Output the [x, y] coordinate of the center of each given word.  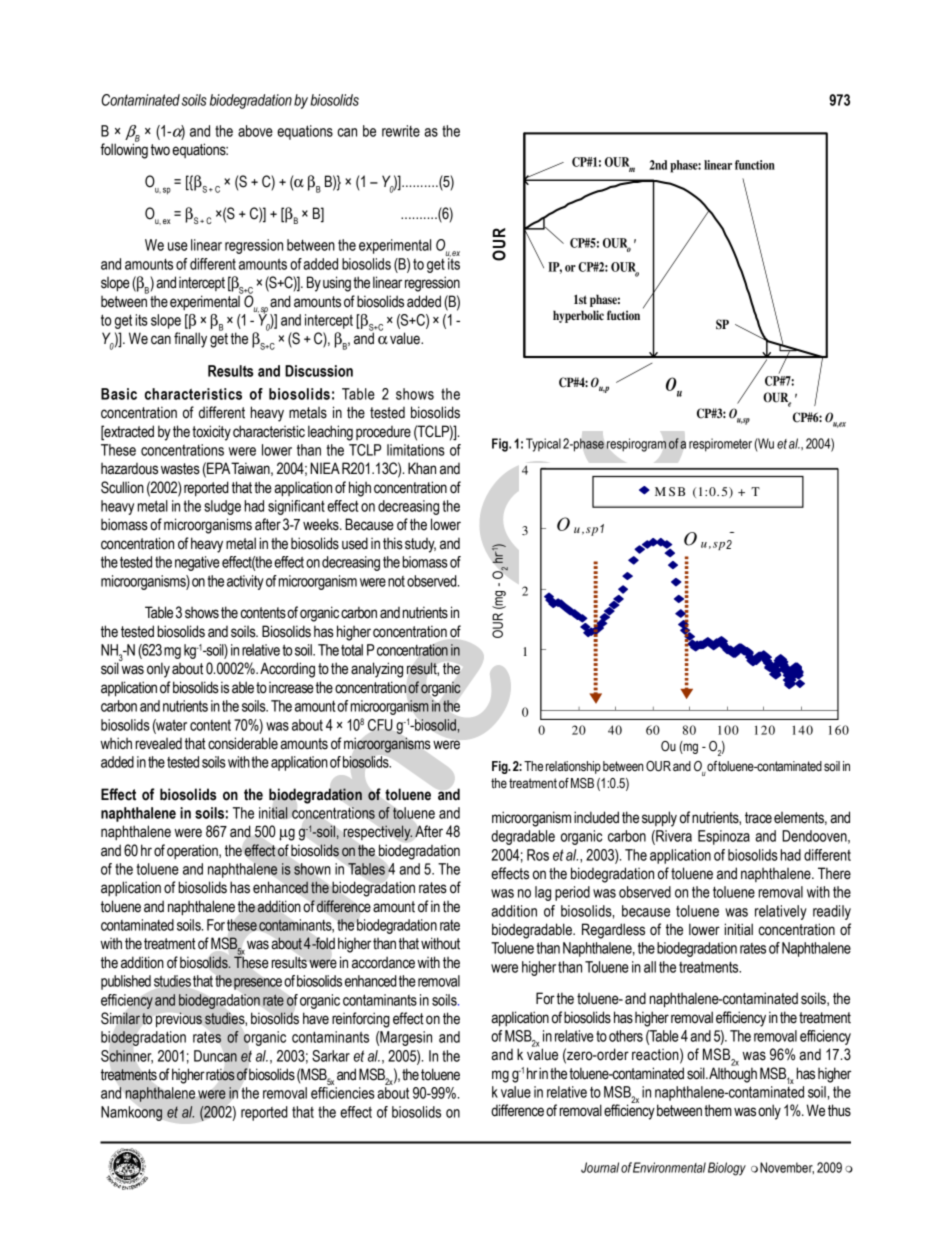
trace [758, 818]
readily [832, 912]
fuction [623, 315]
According [287, 670]
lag [543, 893]
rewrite [401, 131]
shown [312, 869]
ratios [220, 1075]
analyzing [377, 670]
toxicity [211, 433]
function [755, 165]
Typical [543, 445]
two [160, 150]
